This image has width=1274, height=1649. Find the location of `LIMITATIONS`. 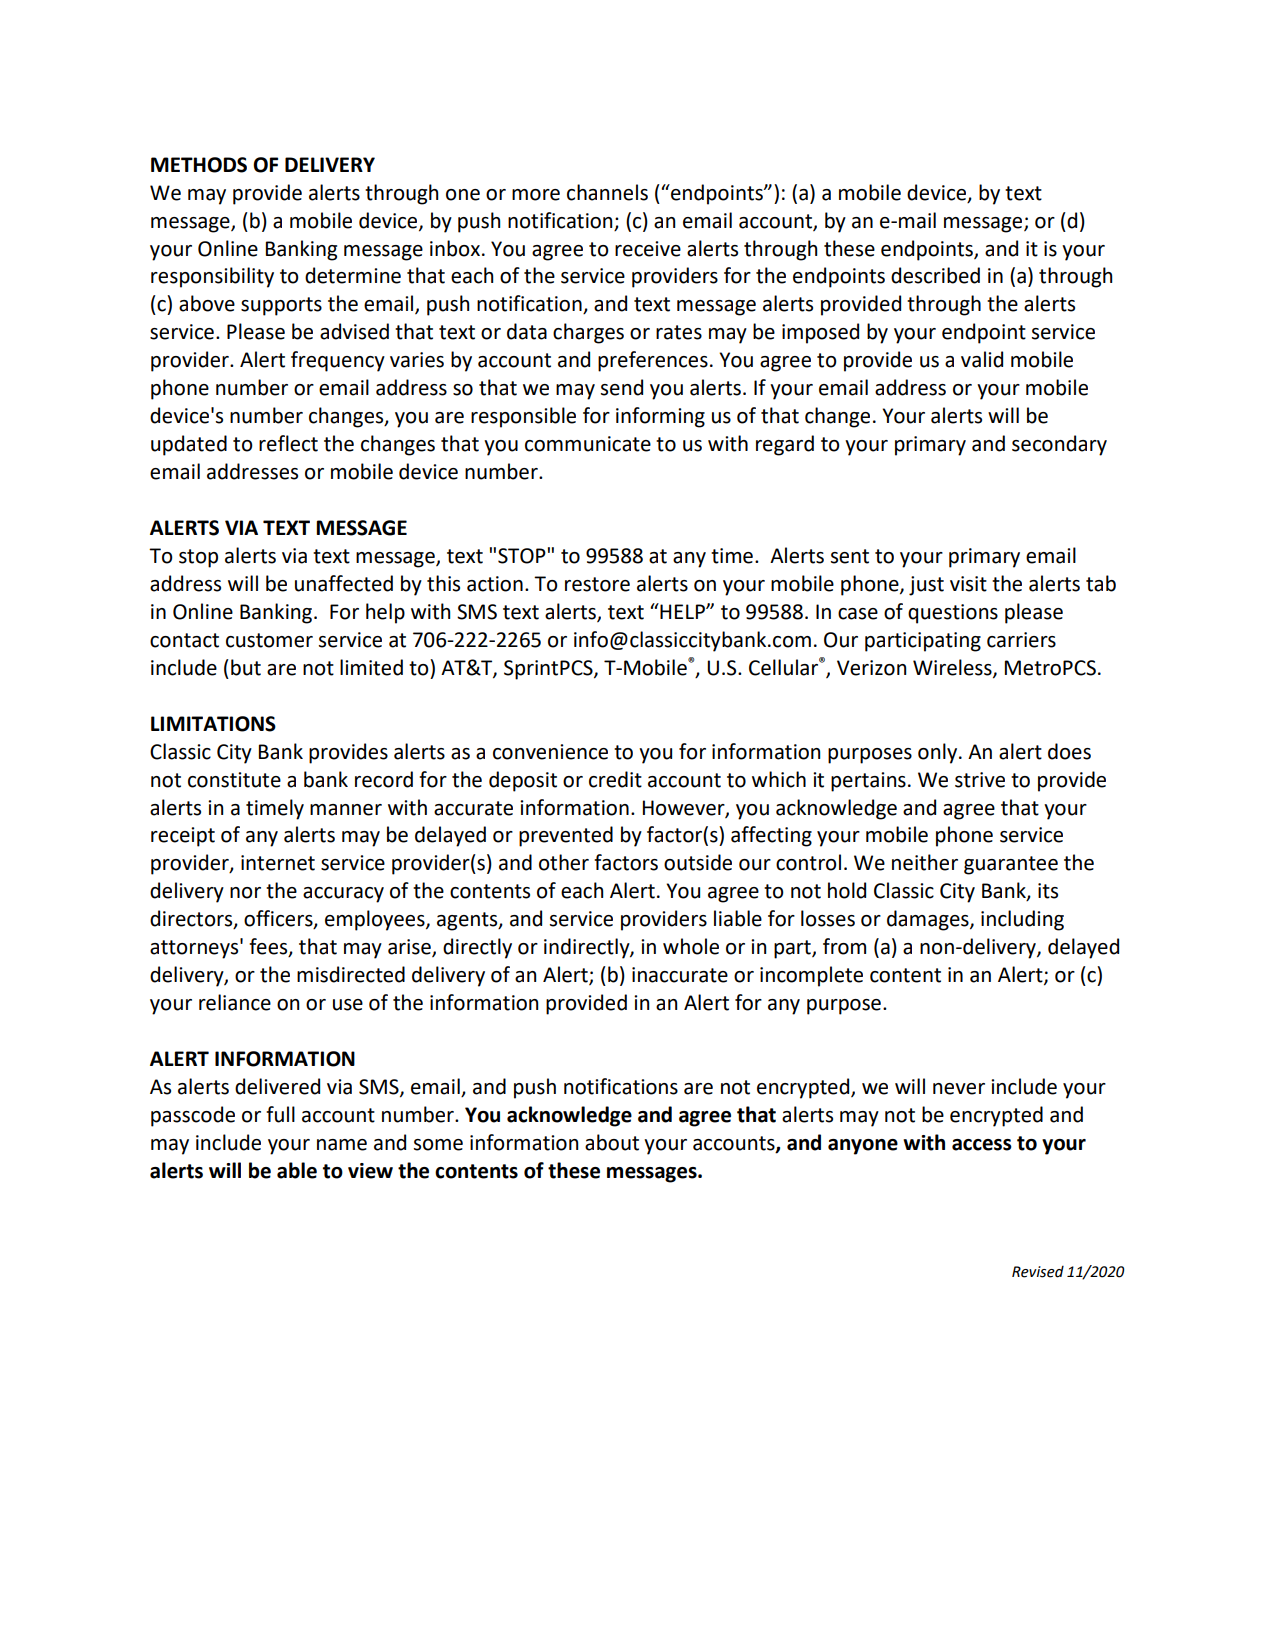

LIMITATIONS is located at coordinates (213, 724).
